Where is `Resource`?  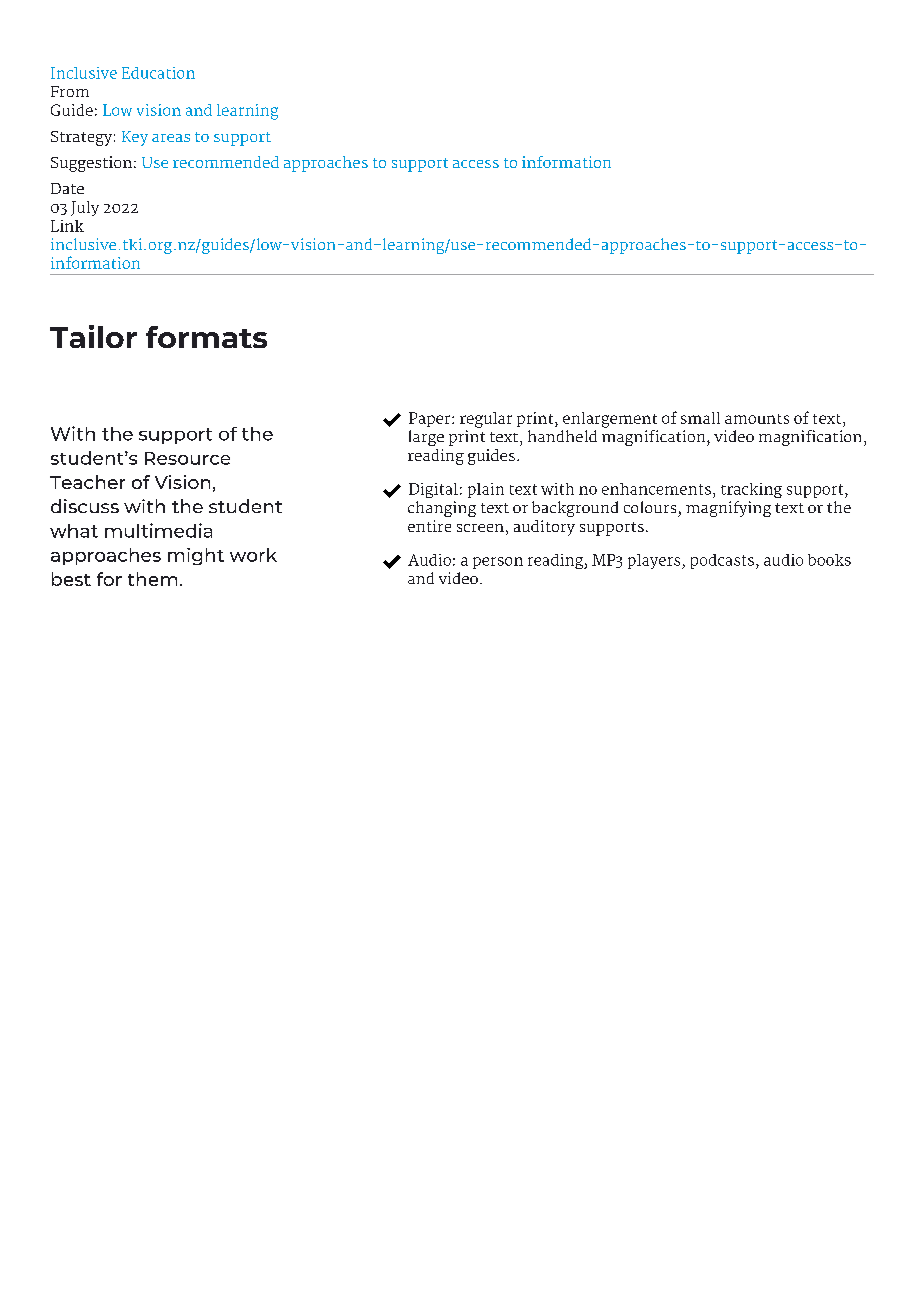 Resource is located at coordinates (187, 458).
